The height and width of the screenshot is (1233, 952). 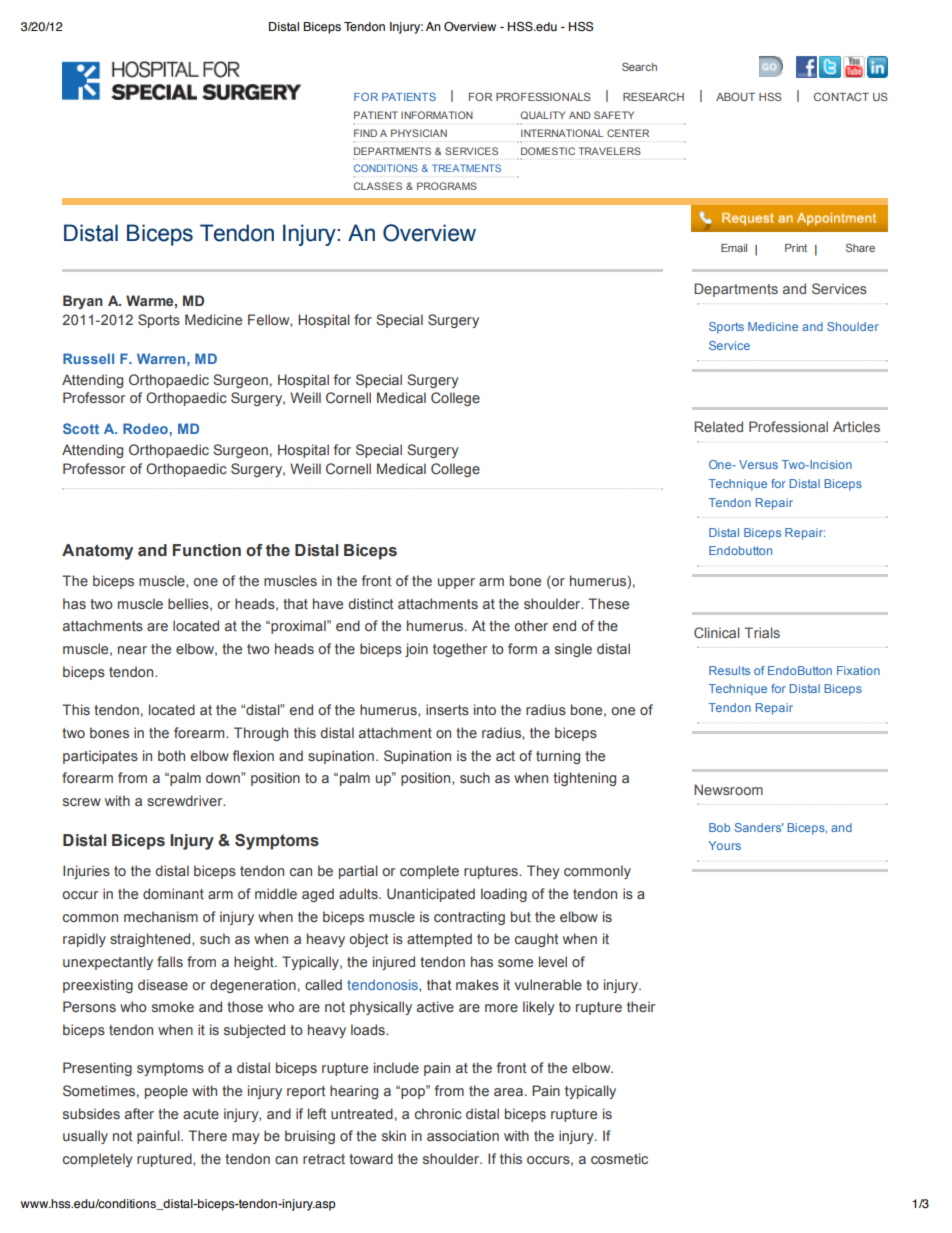 I want to click on FIND, so click(x=365, y=133).
